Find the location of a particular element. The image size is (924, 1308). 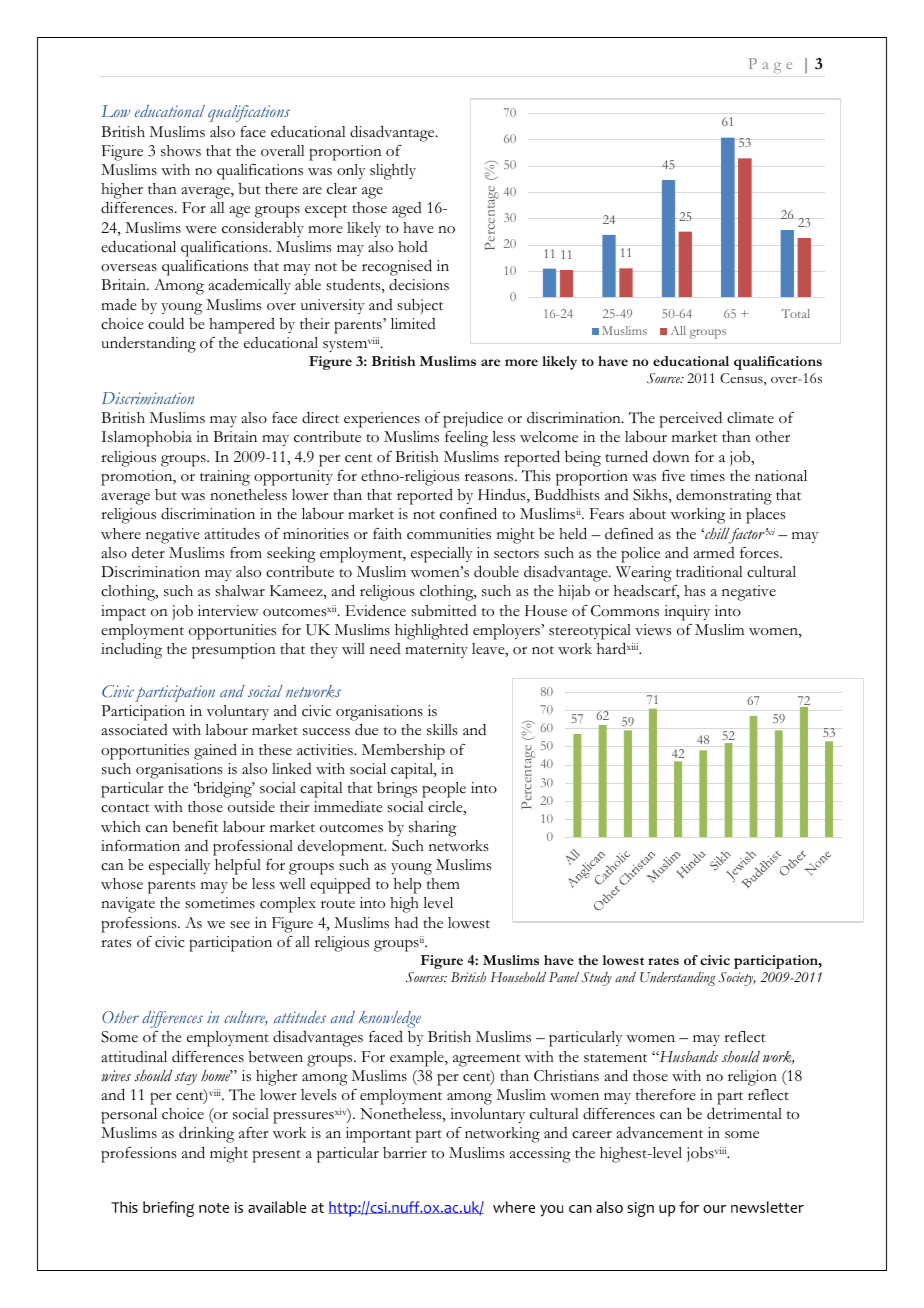

gained is located at coordinates (215, 752).
